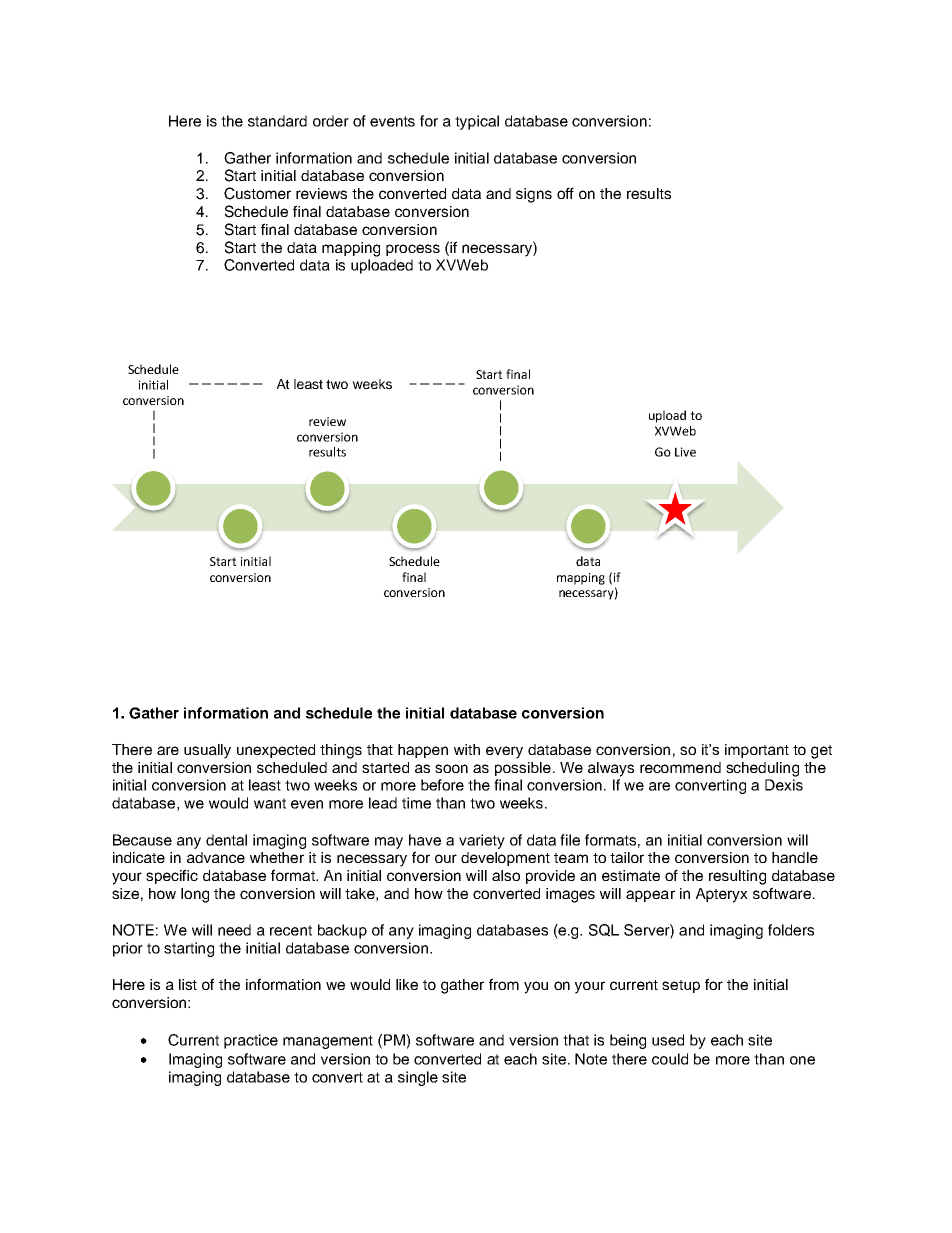 The image size is (952, 1233). Describe the element at coordinates (418, 1078) in the document. I see `single` at that location.
